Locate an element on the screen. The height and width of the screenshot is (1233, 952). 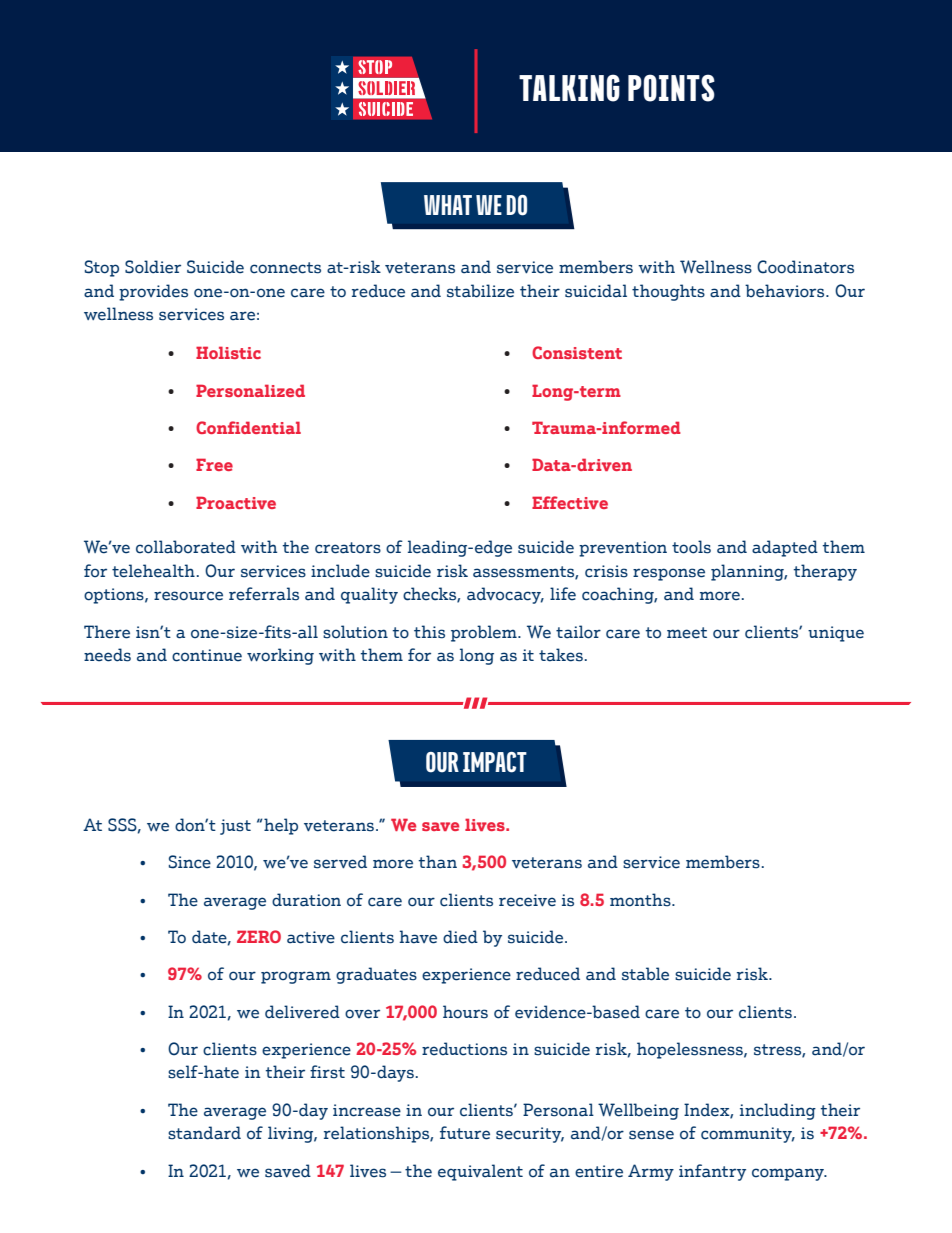
TALKING is located at coordinates (569, 88).
